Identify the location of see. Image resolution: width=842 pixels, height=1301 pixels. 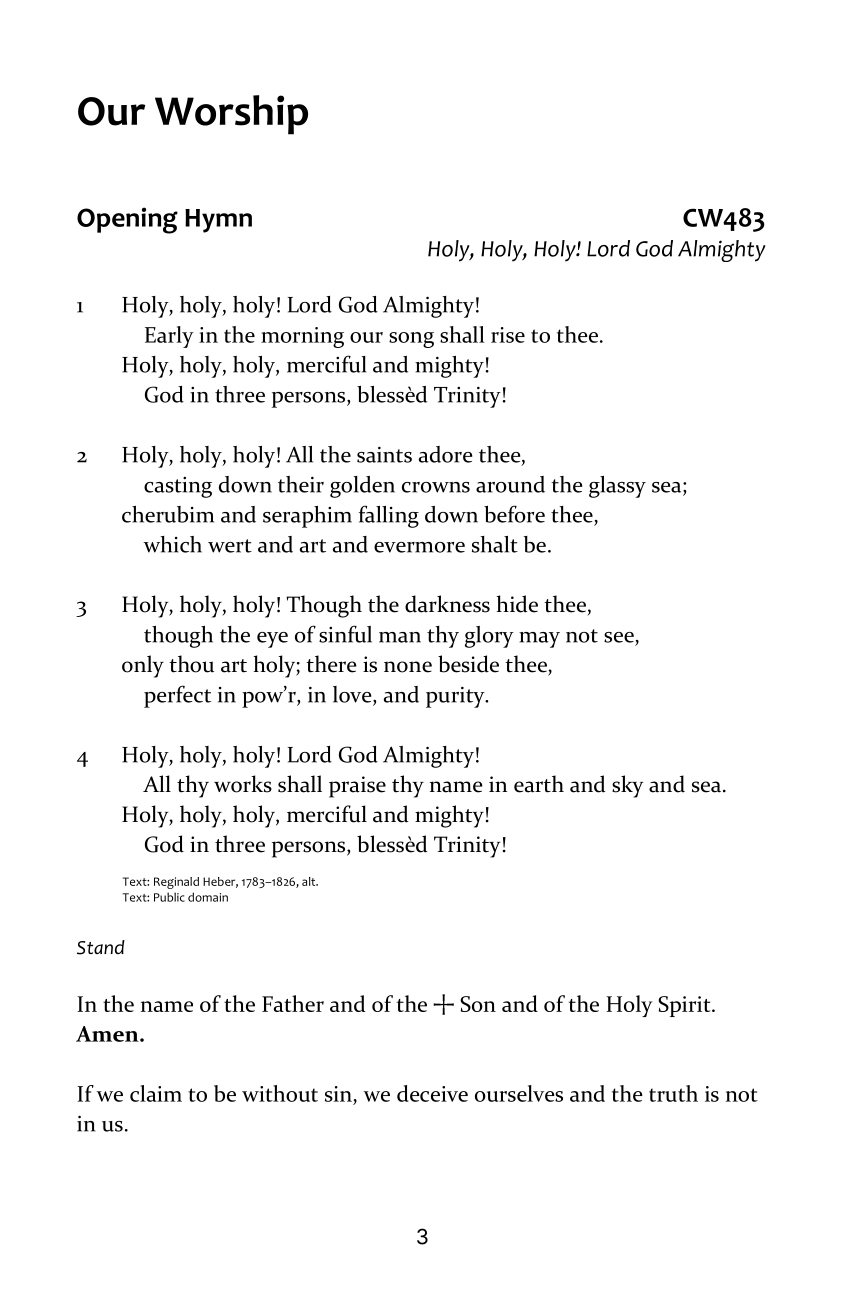
(619, 637).
